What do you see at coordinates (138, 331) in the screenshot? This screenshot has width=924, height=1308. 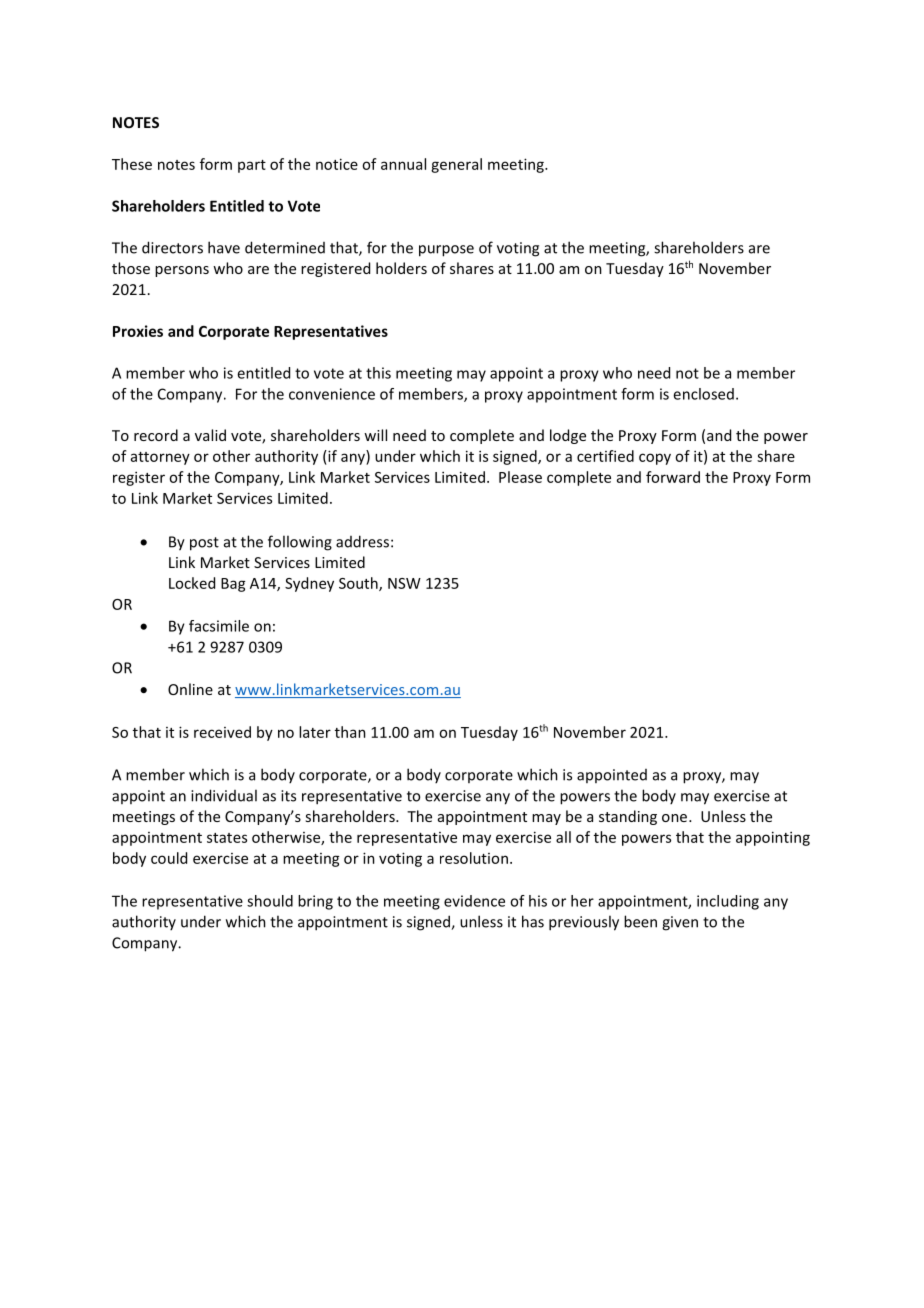 I see `Proxies` at bounding box center [138, 331].
